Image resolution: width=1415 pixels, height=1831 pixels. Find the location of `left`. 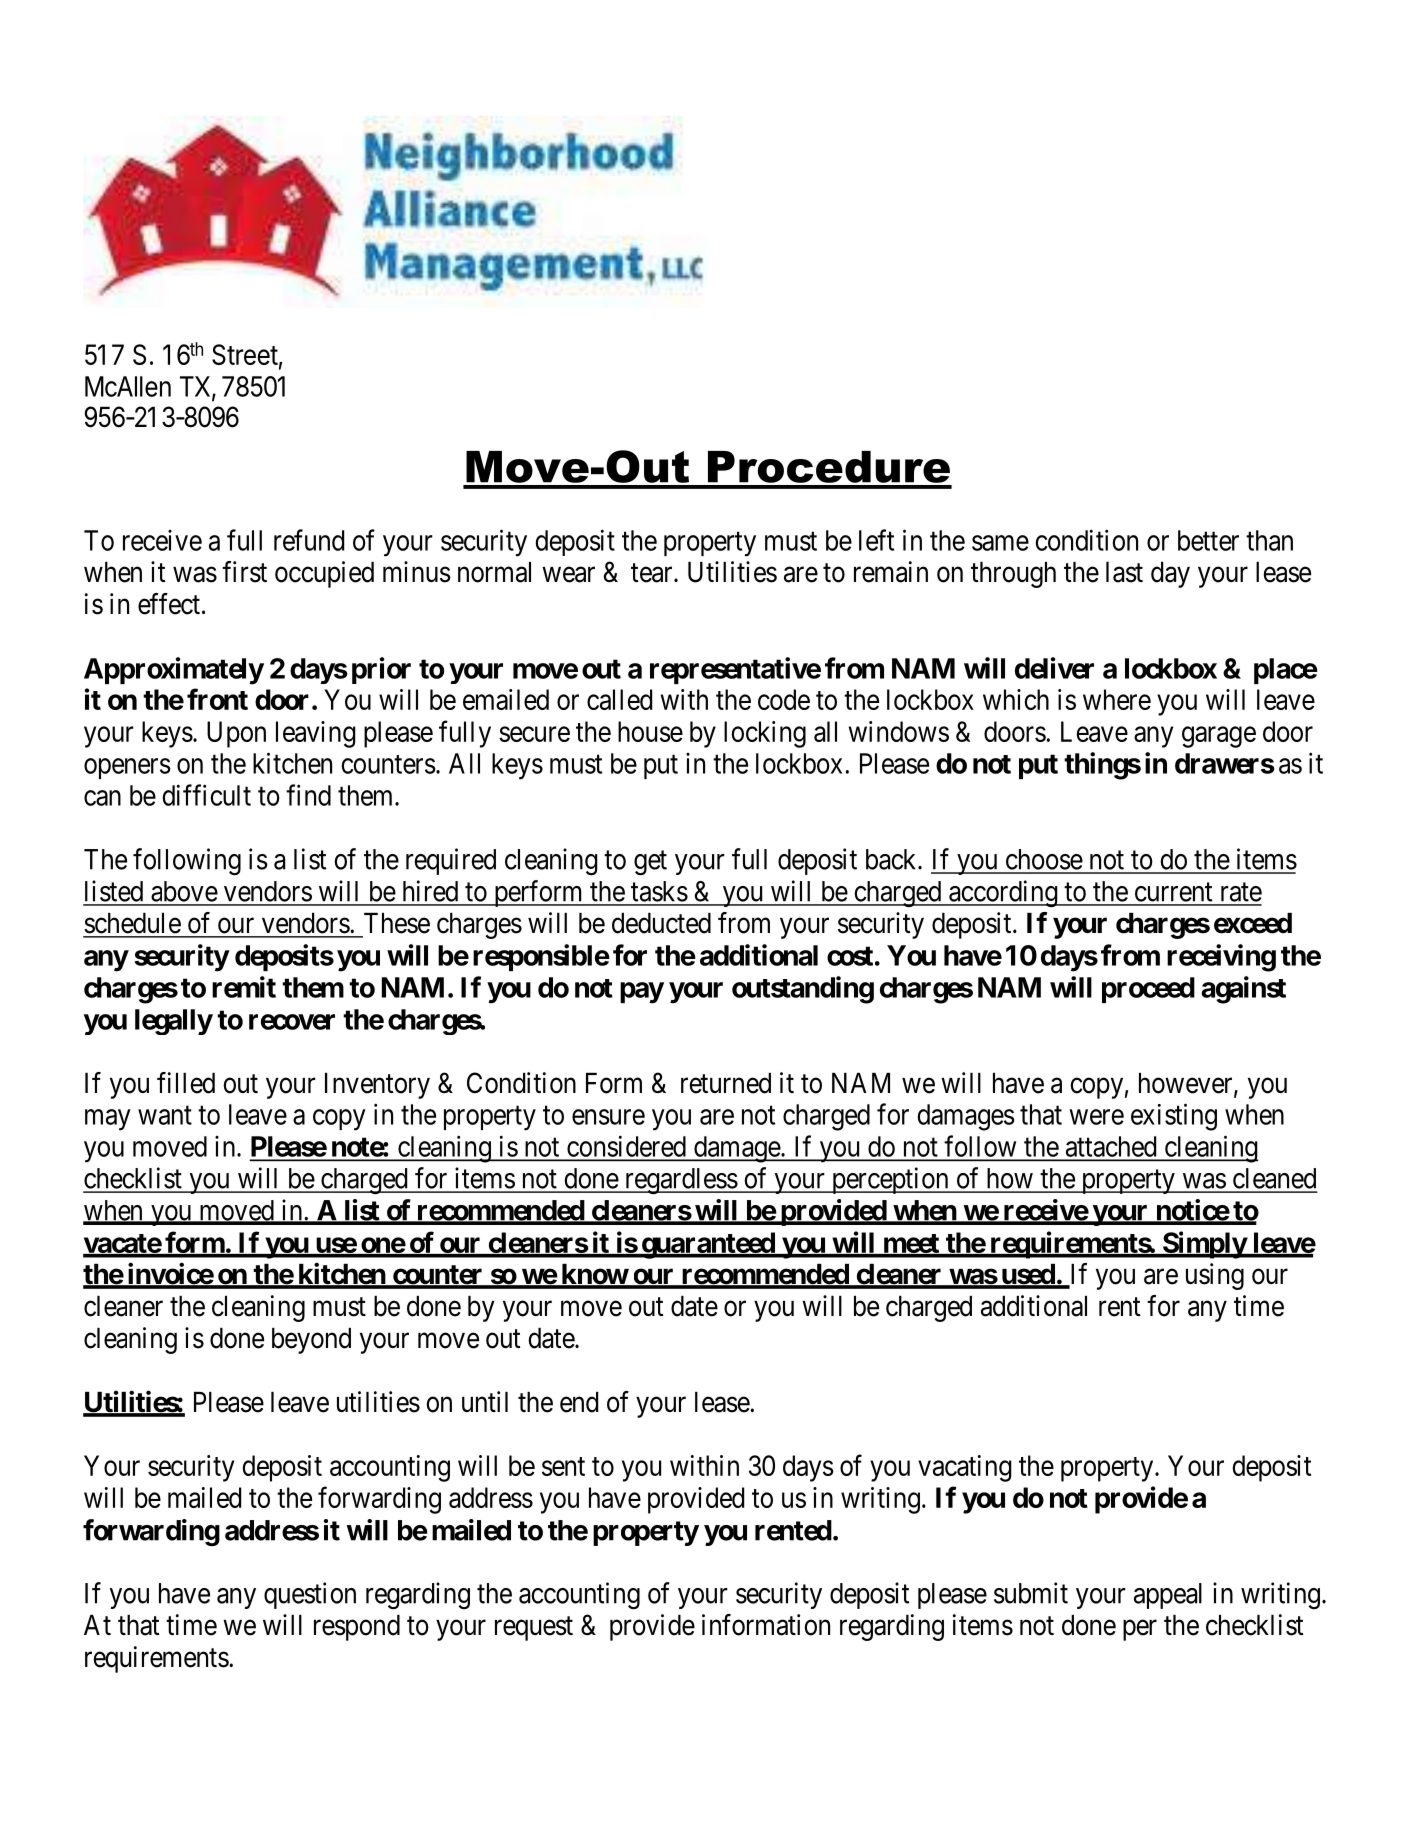

left is located at coordinates (876, 540).
